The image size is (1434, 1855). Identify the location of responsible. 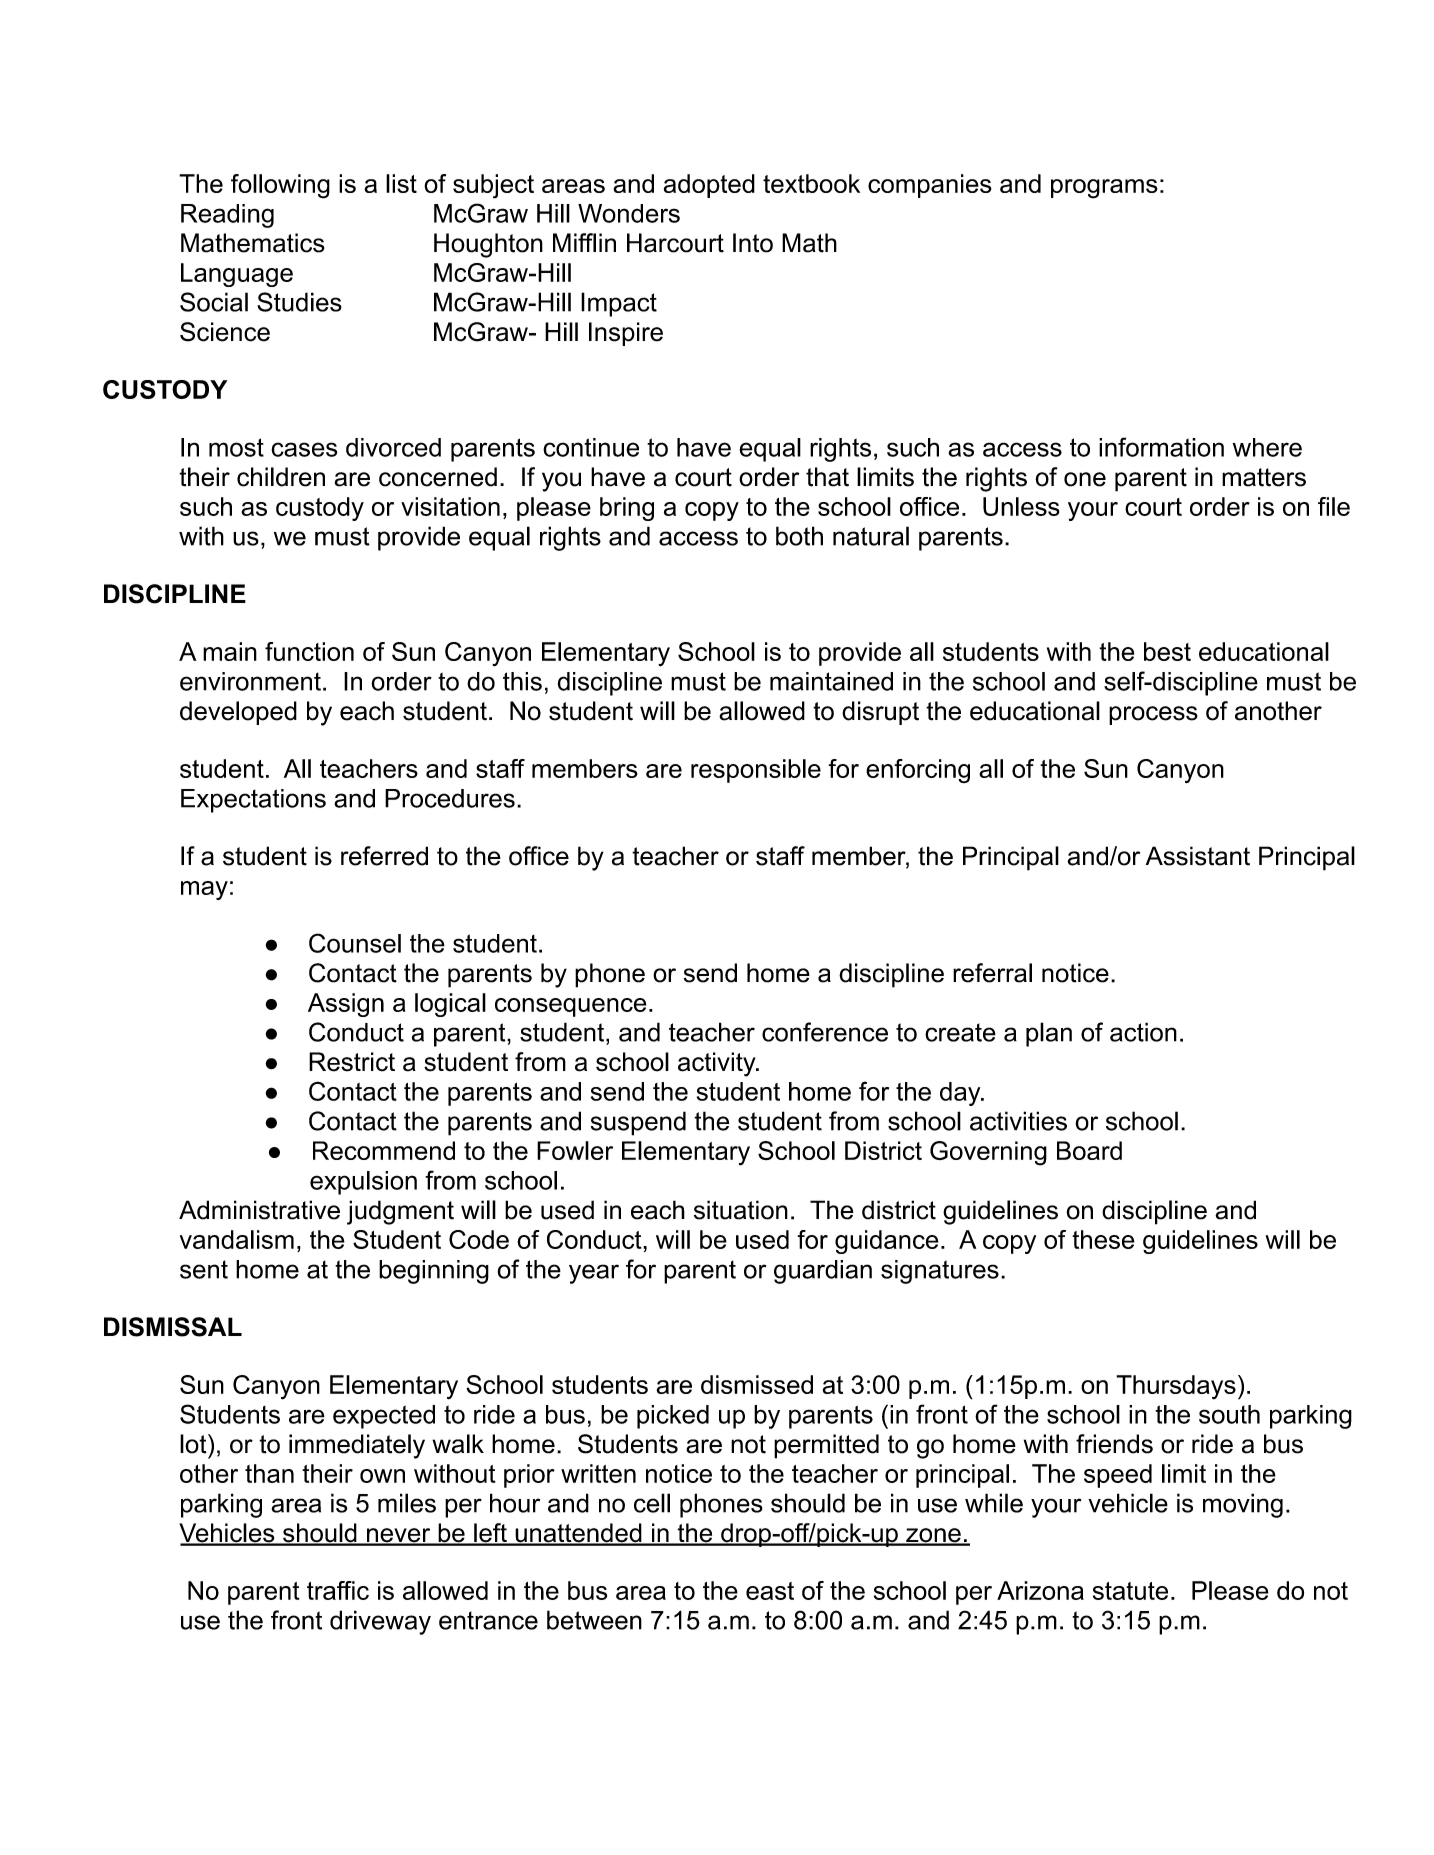
(756, 771).
